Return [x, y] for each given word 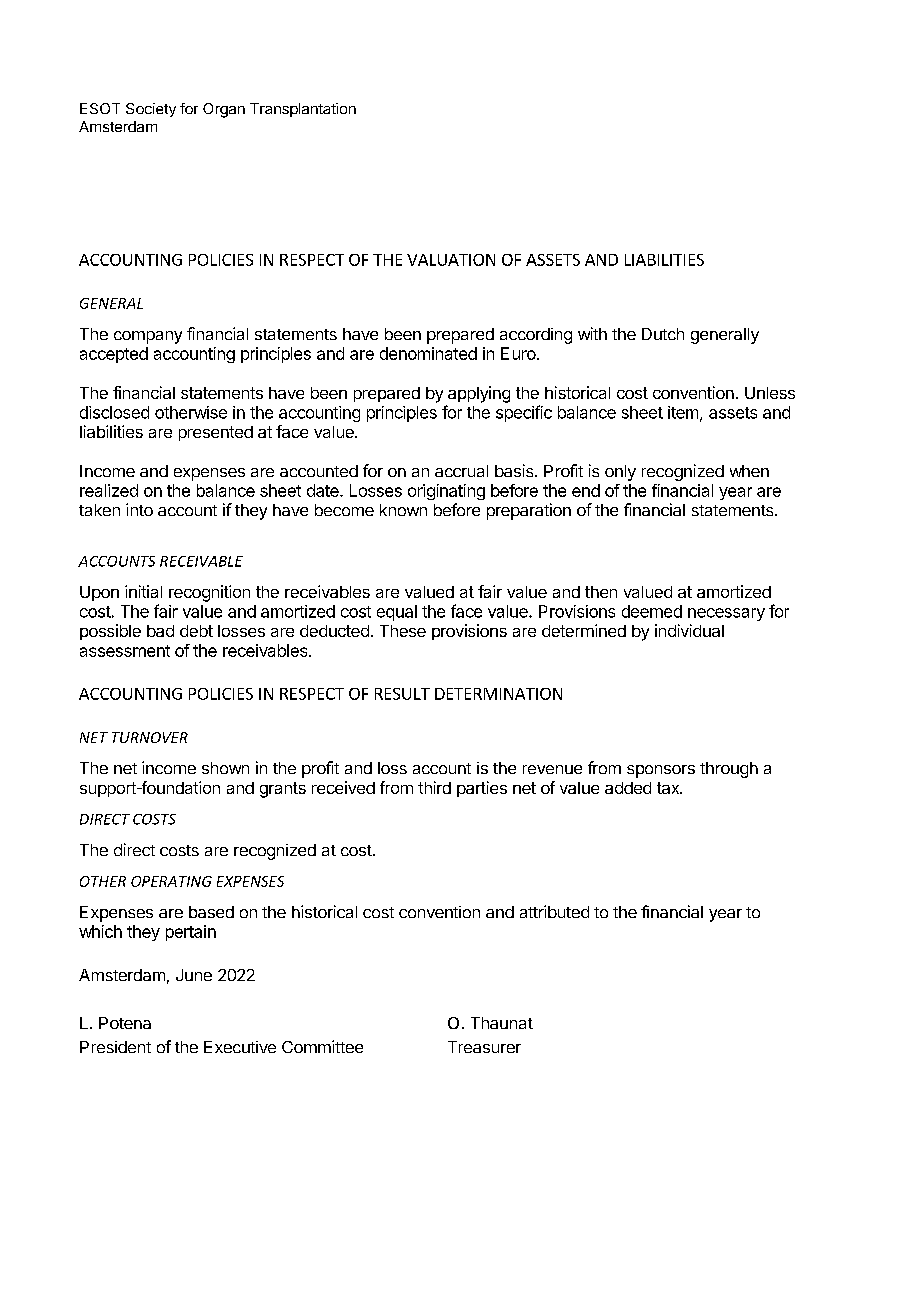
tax [669, 788]
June [194, 975]
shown [225, 768]
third [434, 787]
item [683, 412]
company [148, 337]
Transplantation [303, 110]
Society [151, 110]
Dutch [663, 334]
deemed [652, 611]
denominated [428, 353]
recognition [209, 593]
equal [397, 613]
